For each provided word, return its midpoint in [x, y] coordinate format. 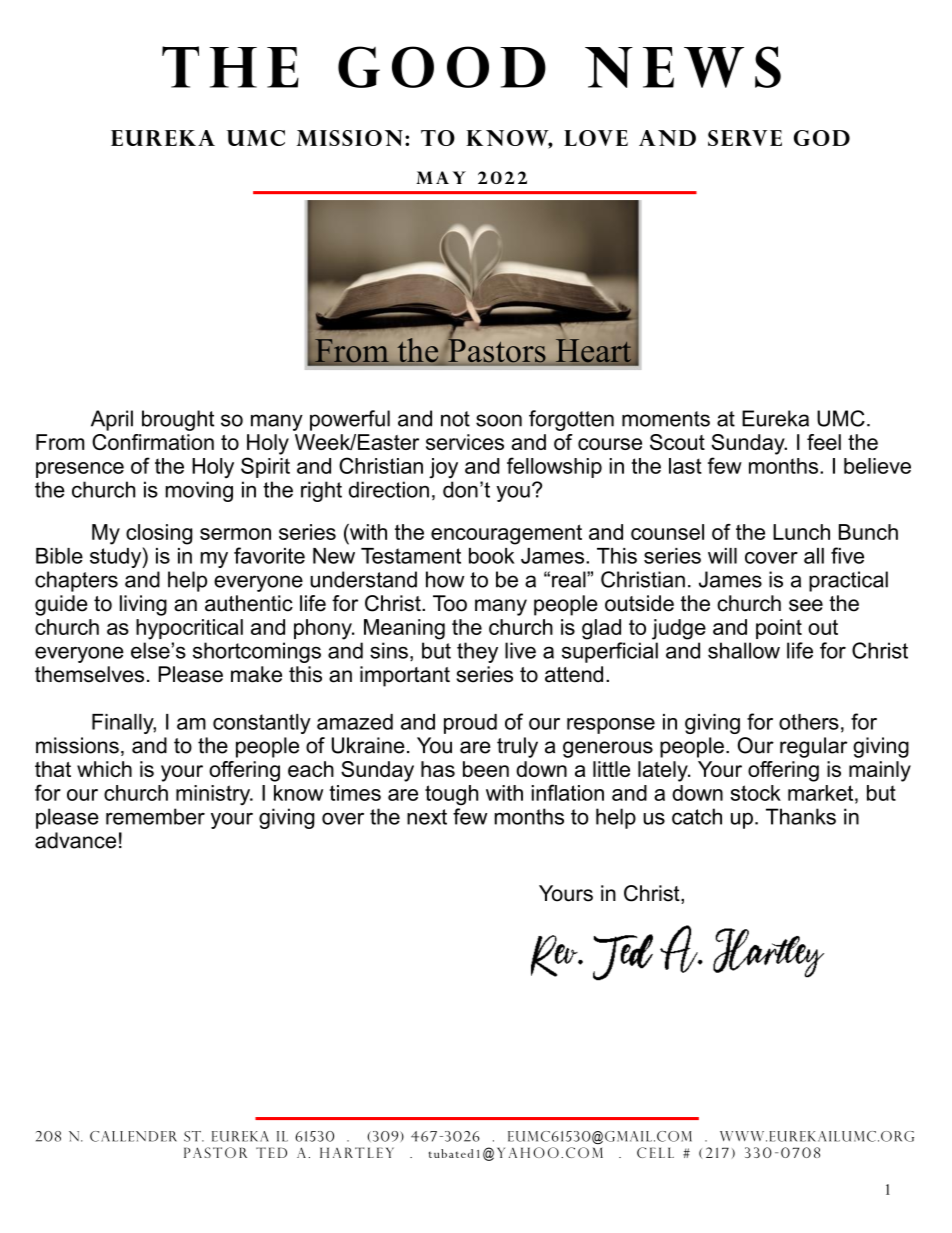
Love [596, 138]
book [492, 556]
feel [824, 442]
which [104, 769]
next [427, 817]
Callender [133, 1136]
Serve [745, 138]
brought [178, 420]
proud [470, 724]
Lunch [801, 532]
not [455, 419]
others [809, 722]
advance [75, 840]
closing [159, 534]
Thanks [801, 816]
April [112, 420]
